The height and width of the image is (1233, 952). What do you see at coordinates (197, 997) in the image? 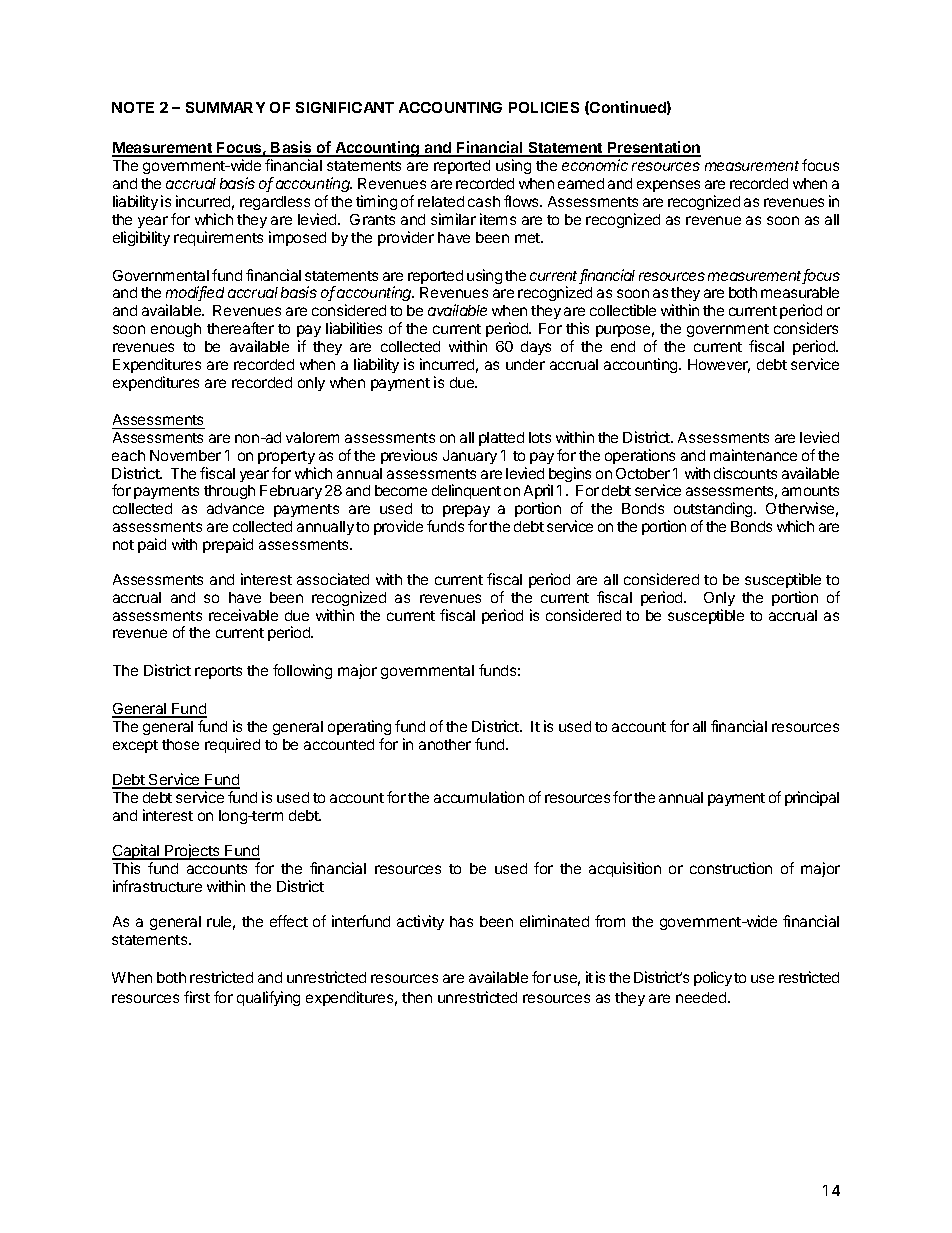
I see `first` at bounding box center [197, 997].
